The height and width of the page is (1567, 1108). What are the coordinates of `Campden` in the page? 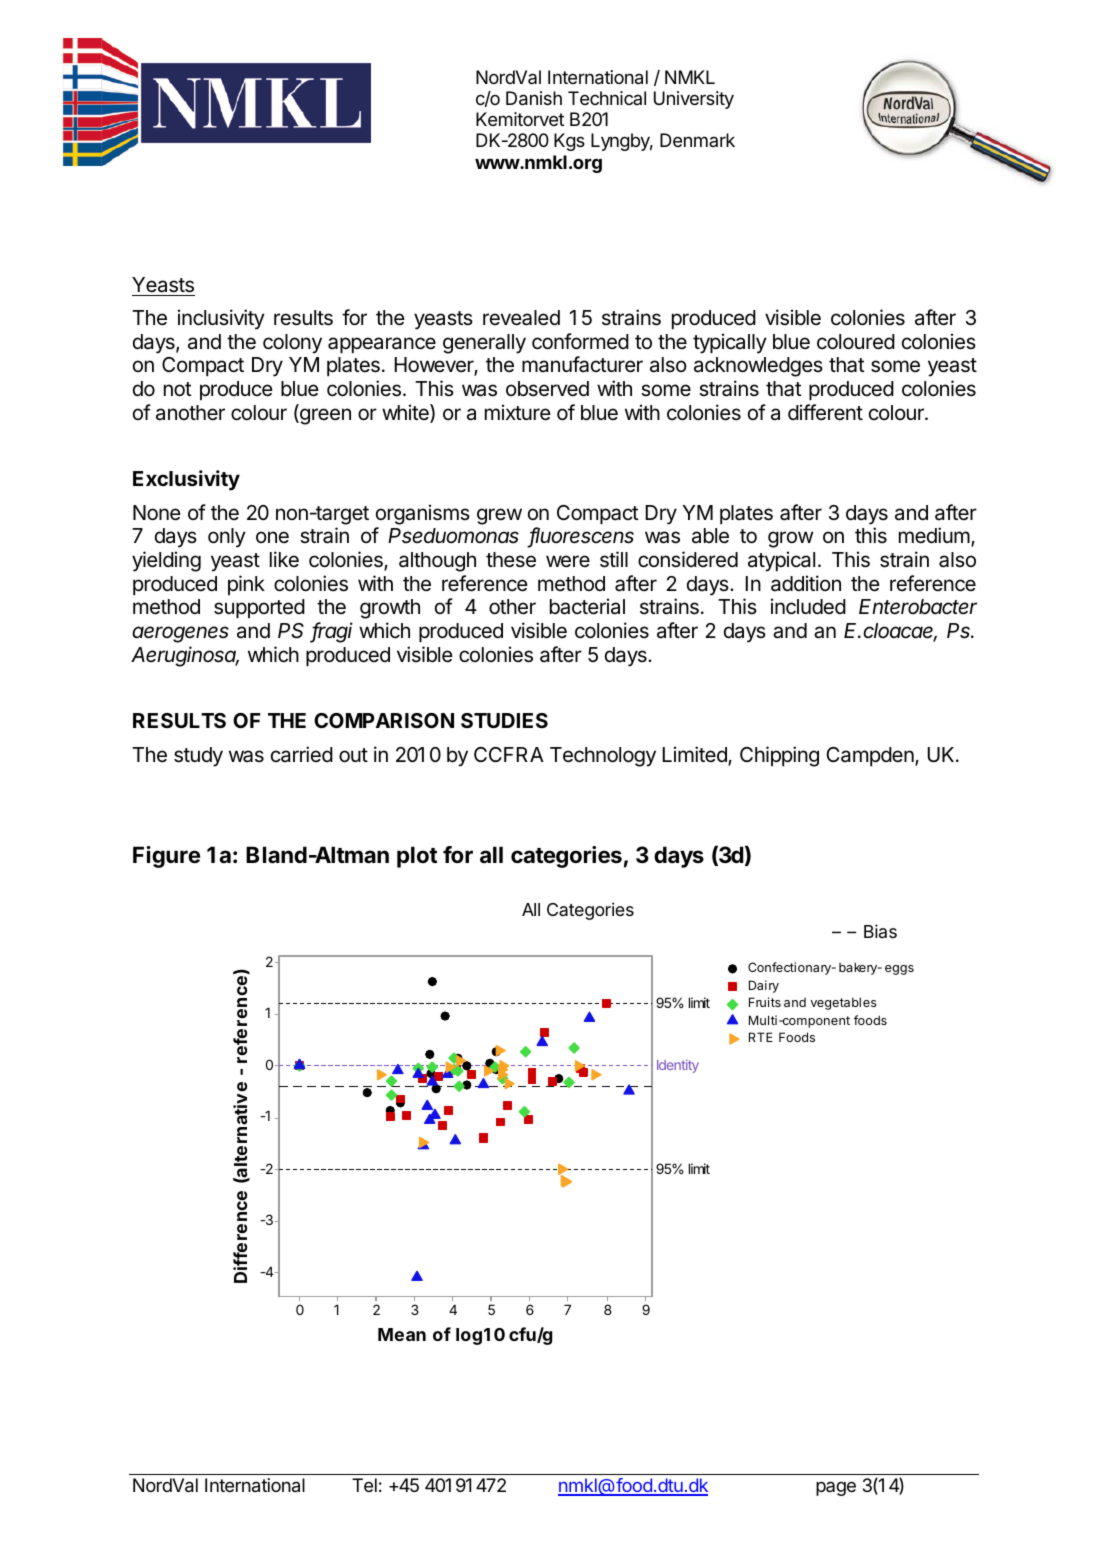 It's located at (871, 756).
